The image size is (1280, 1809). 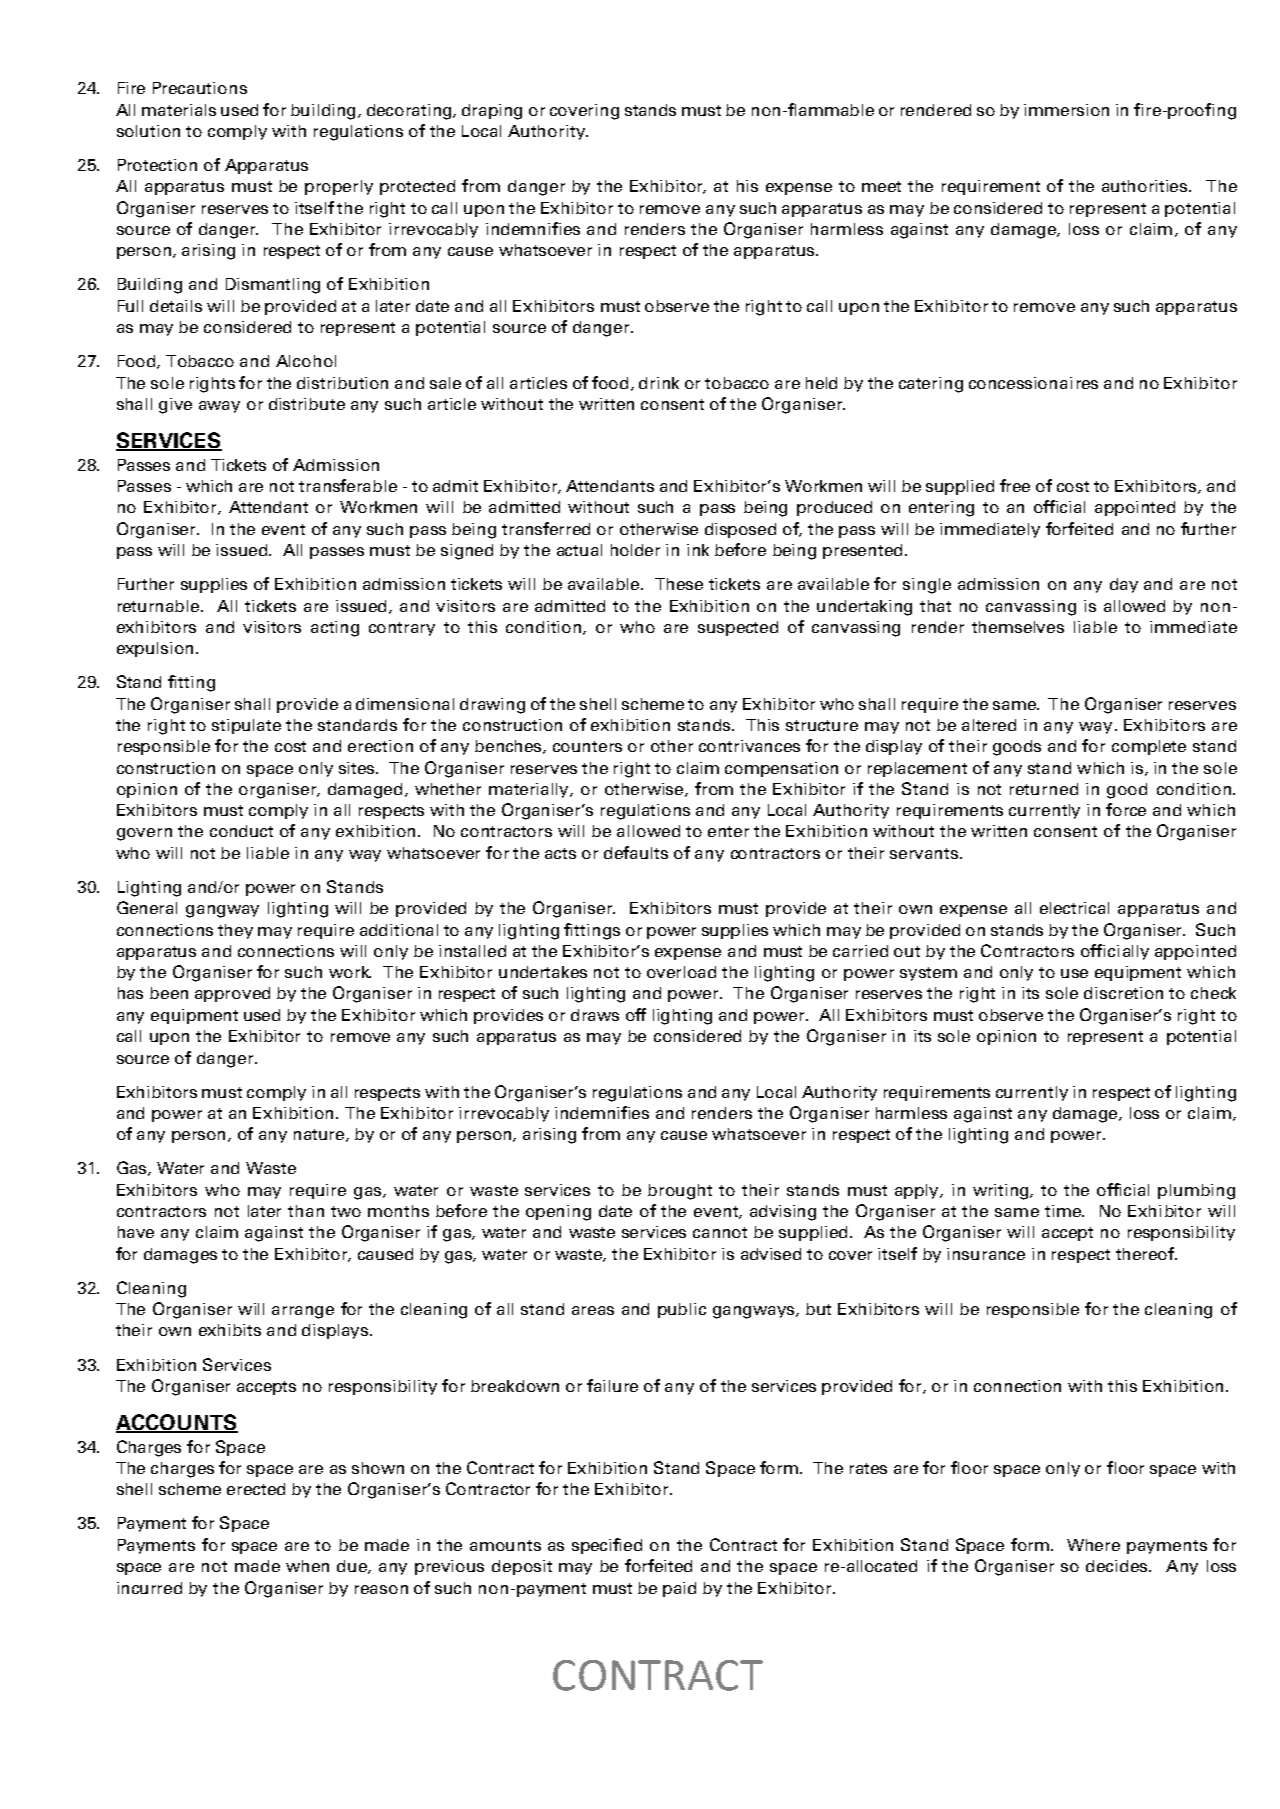 What do you see at coordinates (1123, 993) in the screenshot?
I see `discretion` at bounding box center [1123, 993].
